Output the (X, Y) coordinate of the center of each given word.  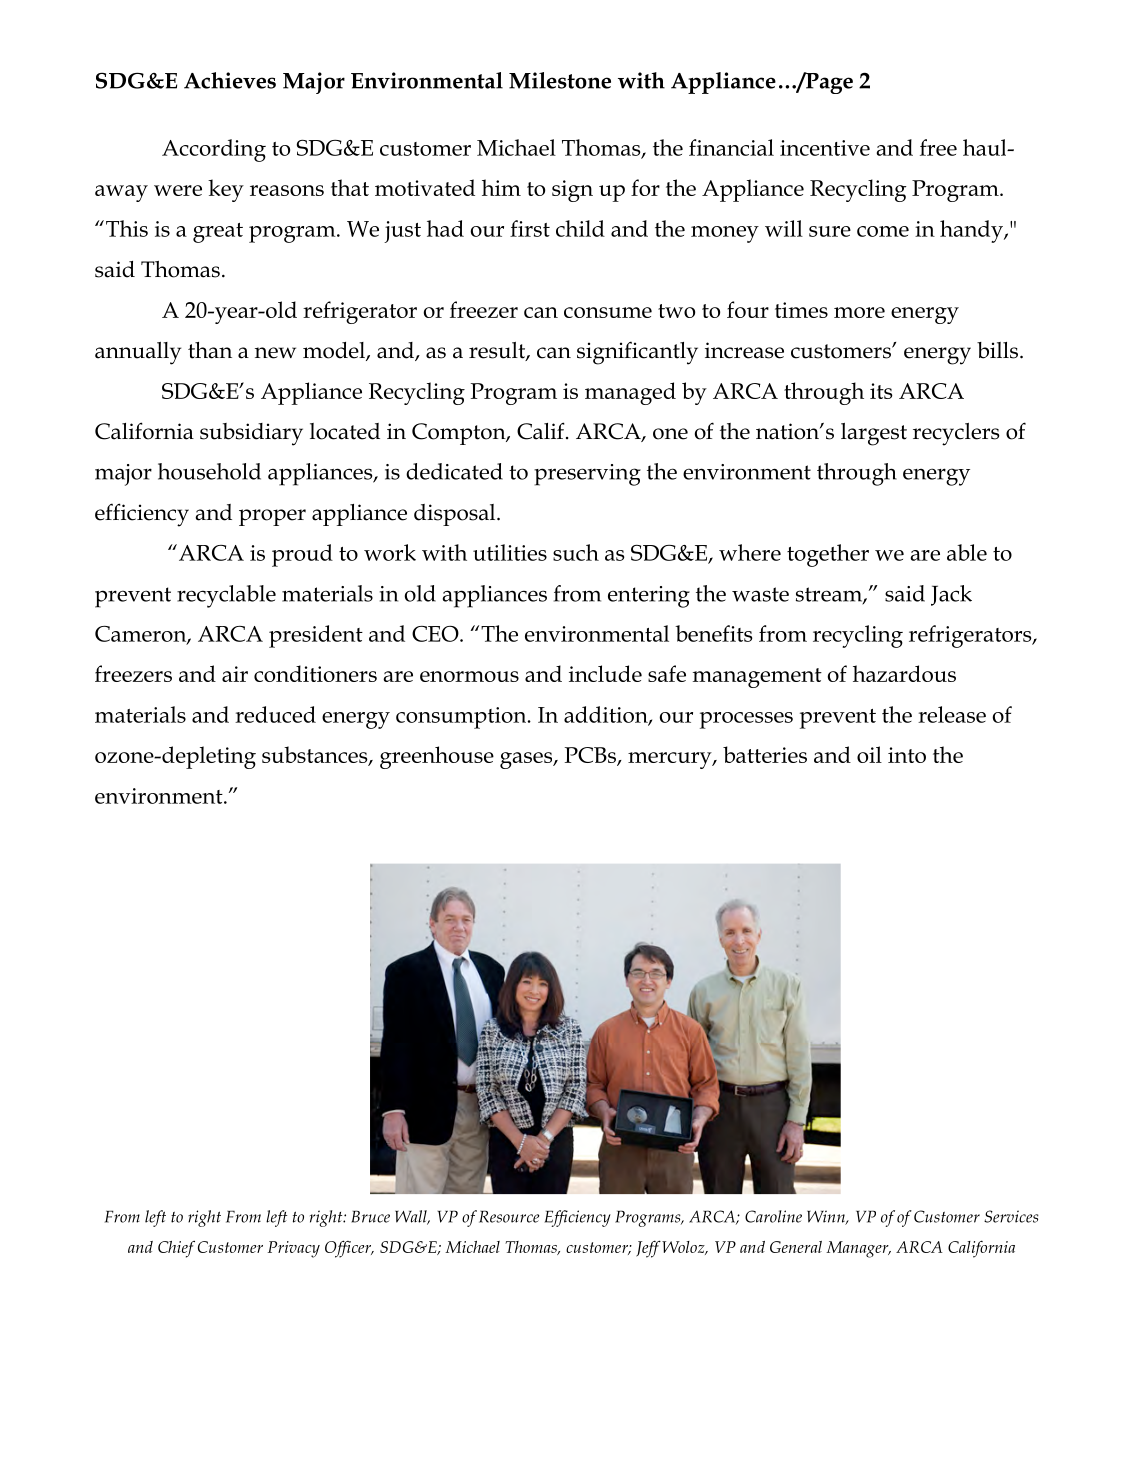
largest (874, 434)
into (907, 755)
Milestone (560, 80)
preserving (587, 475)
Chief (176, 1249)
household (209, 471)
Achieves (230, 80)
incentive (825, 148)
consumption (462, 718)
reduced (275, 714)
